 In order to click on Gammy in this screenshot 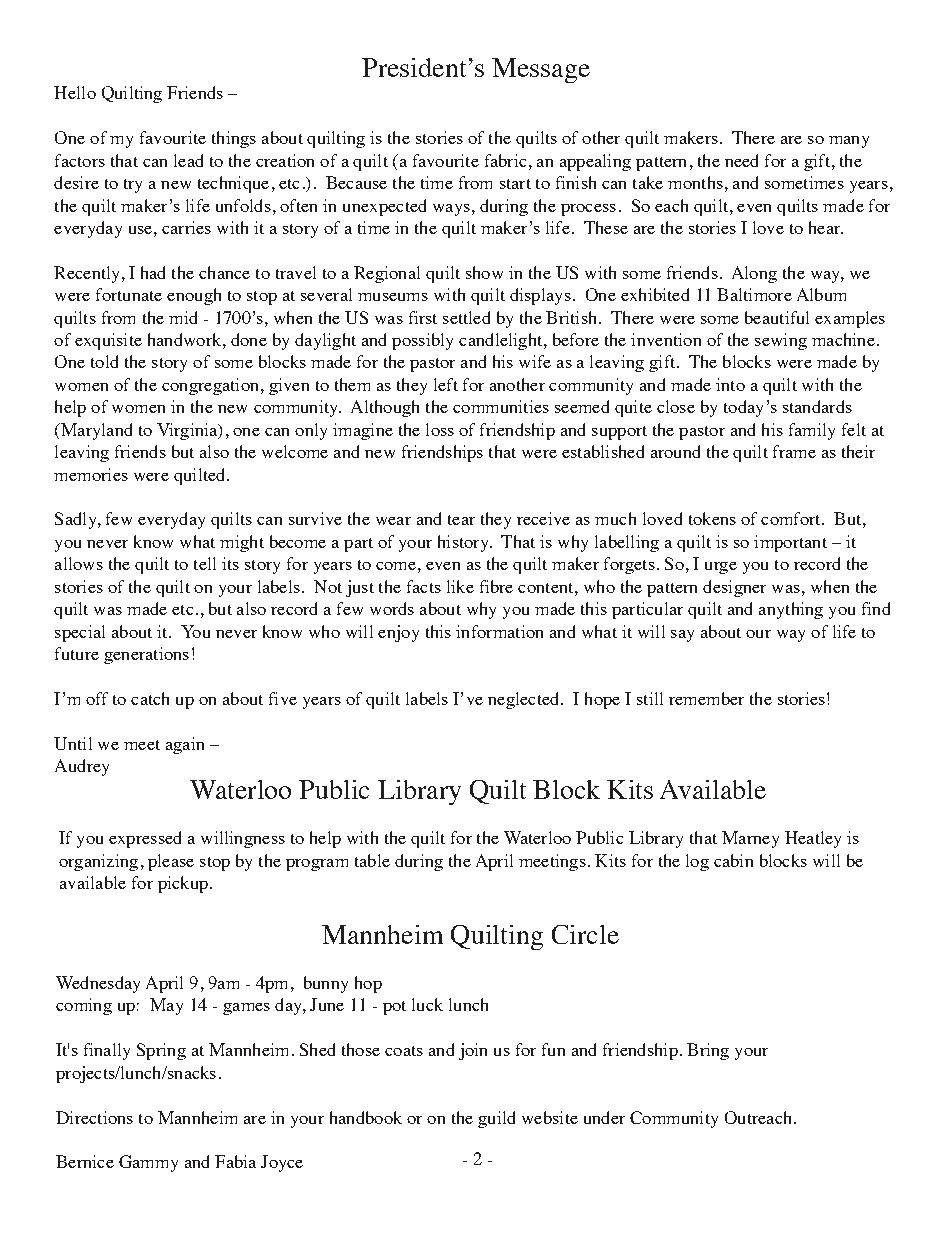, I will do `click(148, 1163)`.
